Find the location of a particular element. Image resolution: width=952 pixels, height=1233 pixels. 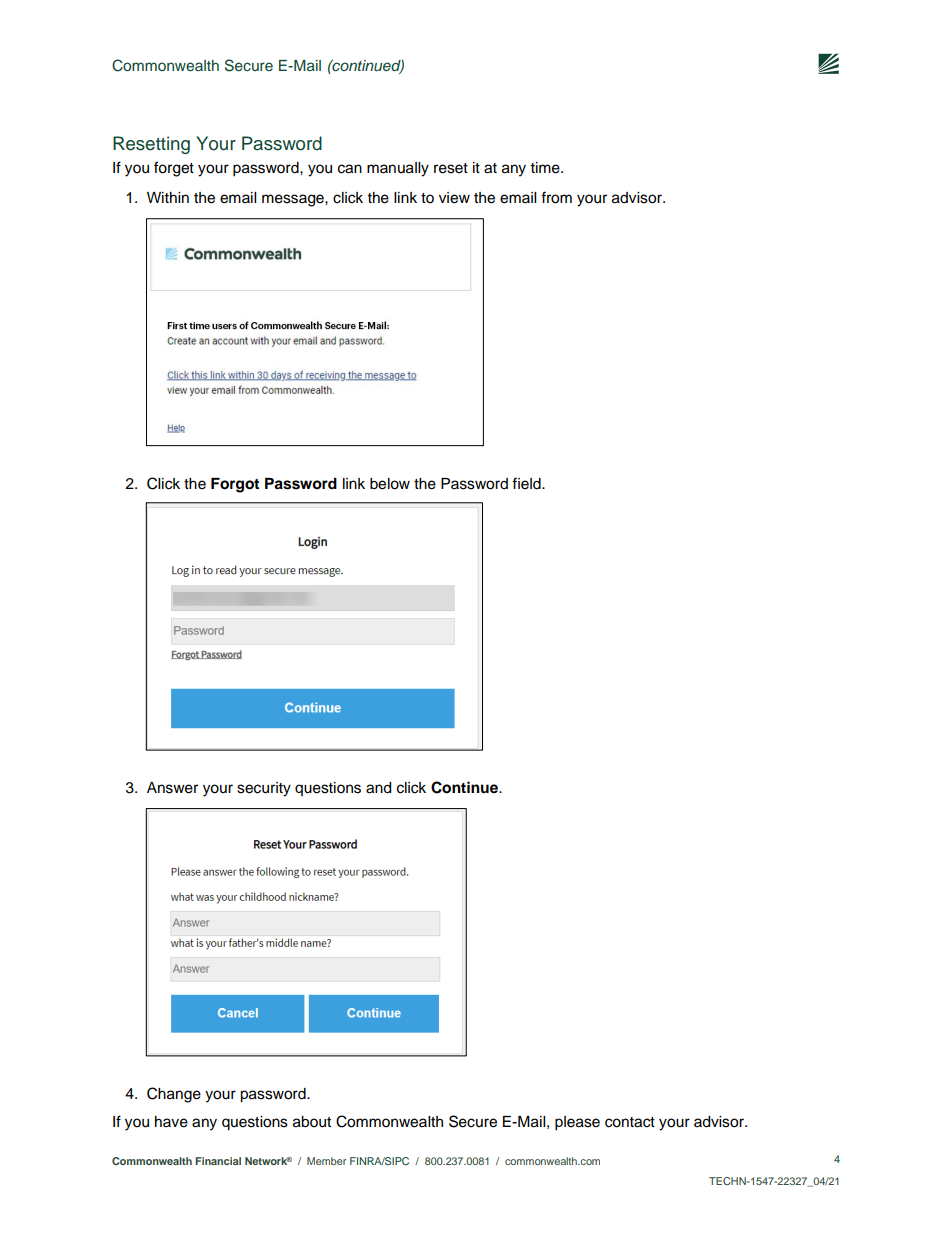

Member is located at coordinates (326, 1161).
